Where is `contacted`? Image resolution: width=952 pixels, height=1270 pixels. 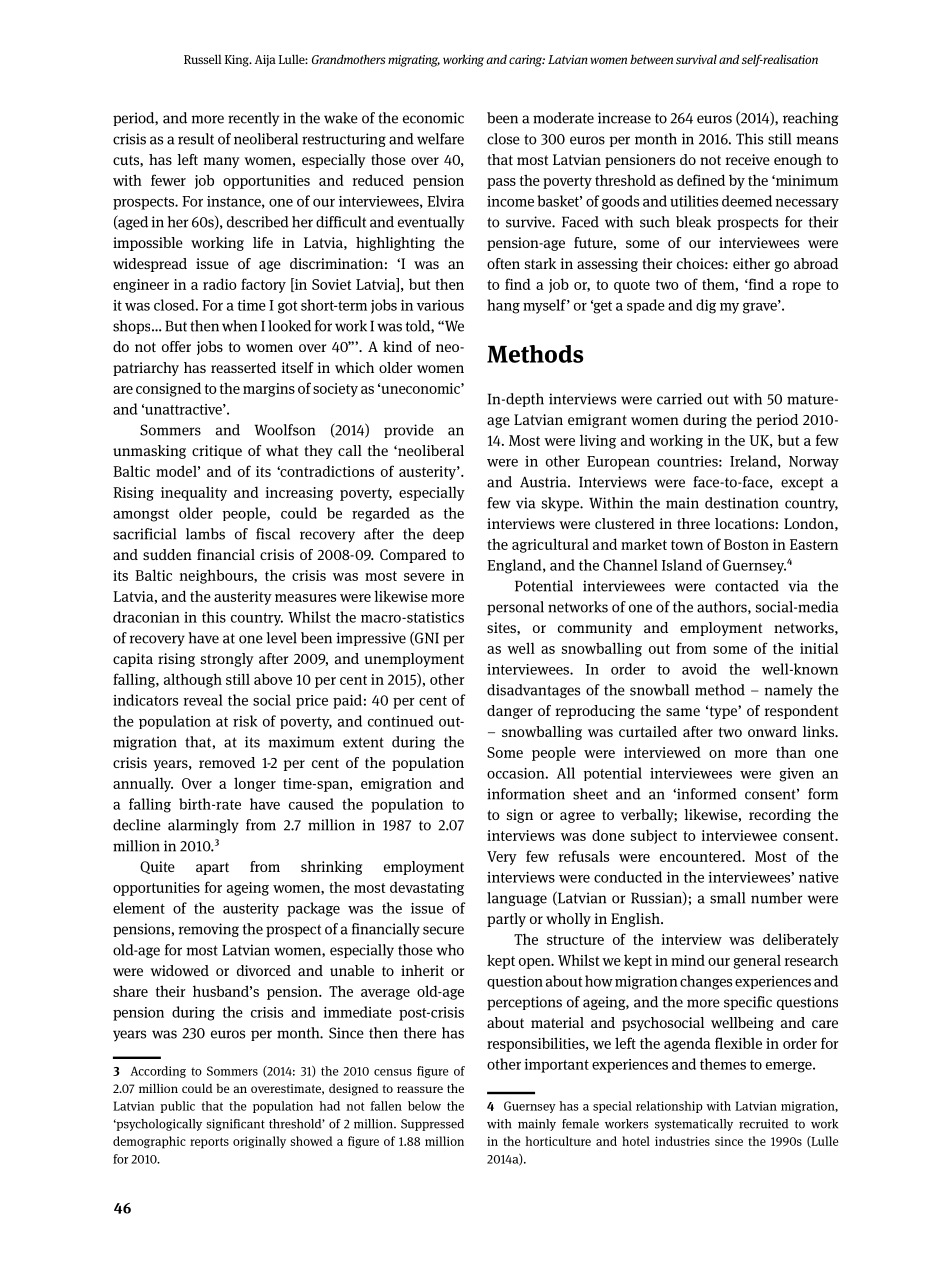
contacted is located at coordinates (747, 586).
